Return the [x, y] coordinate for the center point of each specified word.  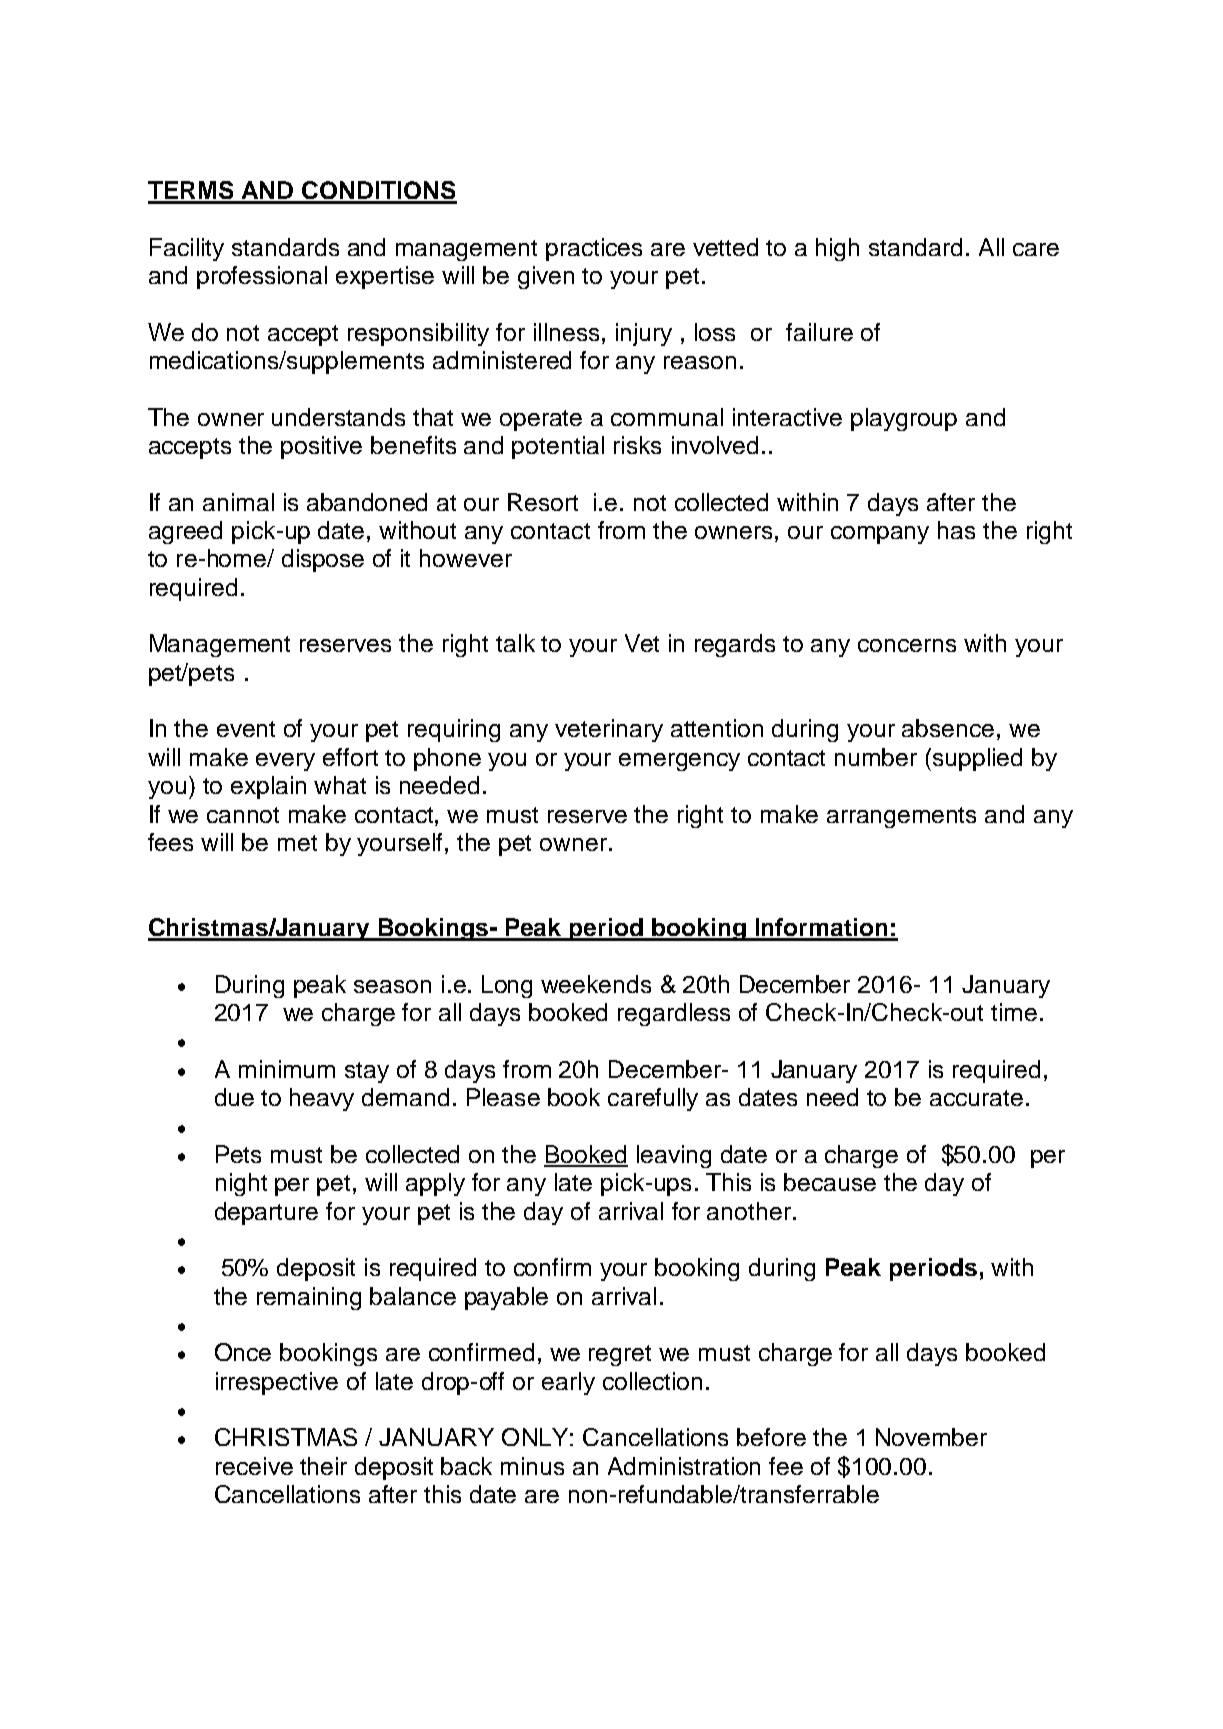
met [297, 843]
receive [254, 1466]
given [546, 277]
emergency [679, 762]
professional [262, 277]
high [837, 249]
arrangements [901, 817]
